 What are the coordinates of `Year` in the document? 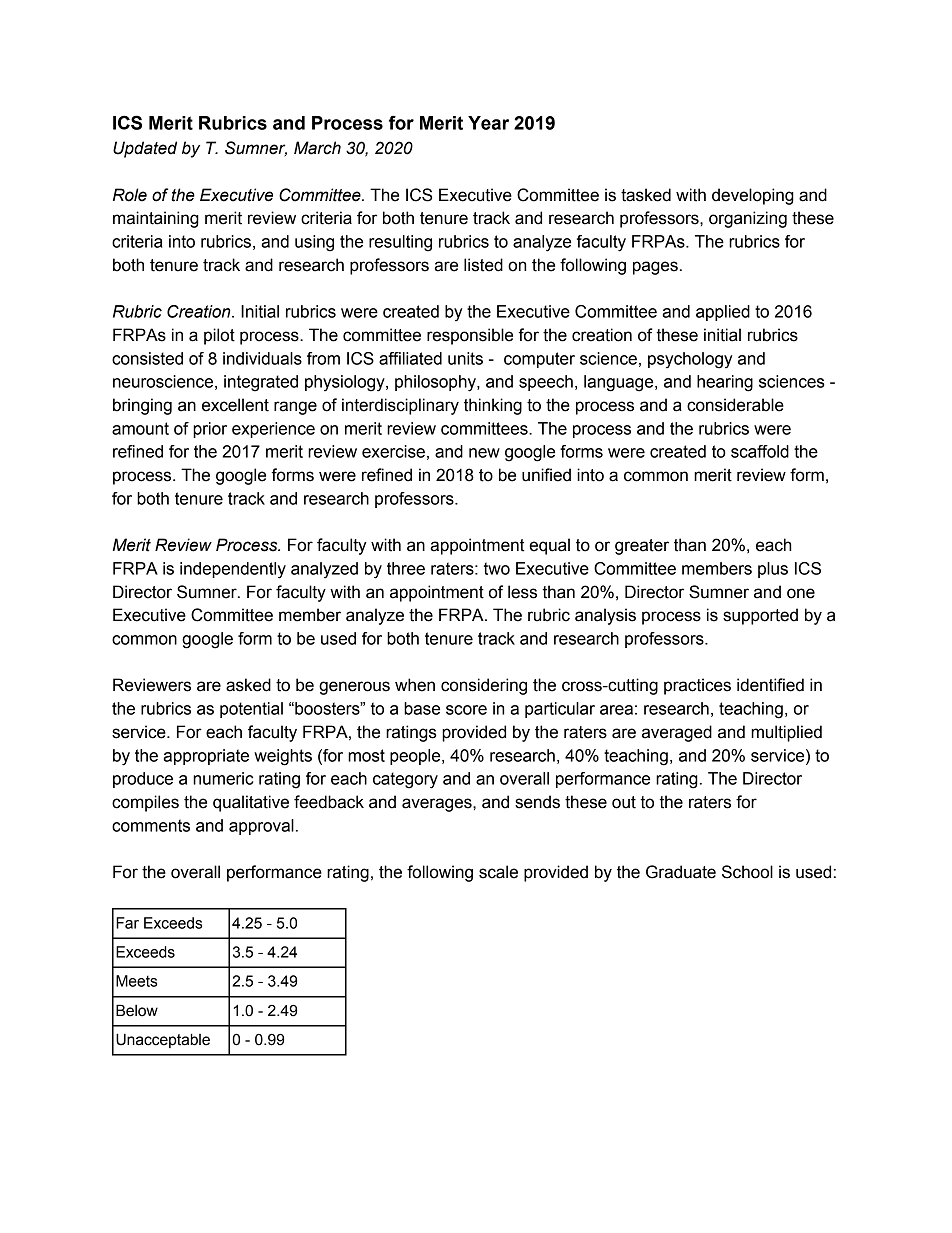 It's located at (488, 123).
